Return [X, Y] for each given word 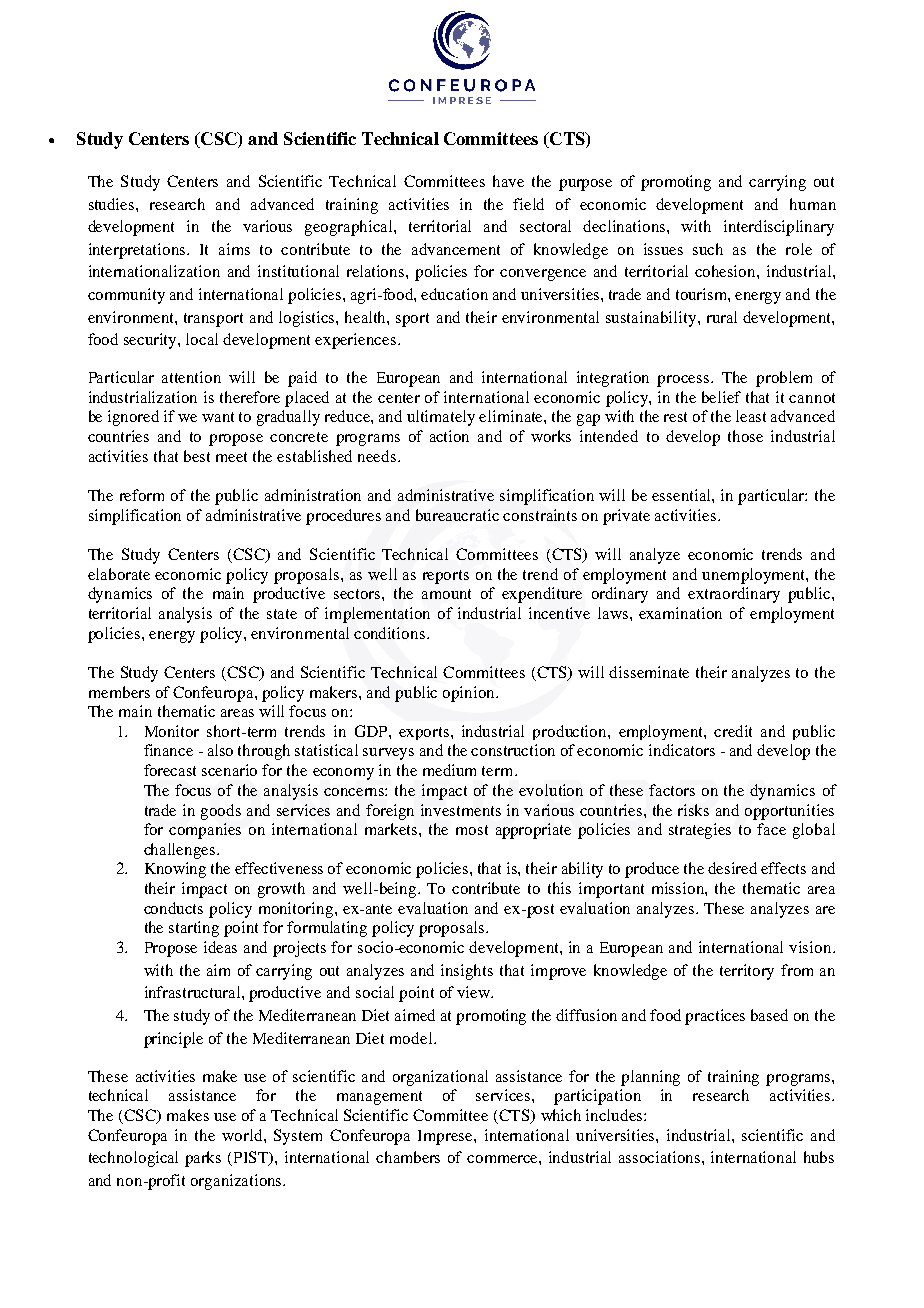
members [119, 692]
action [449, 436]
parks [203, 1159]
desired [732, 868]
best [197, 456]
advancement [456, 249]
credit [733, 731]
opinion [470, 694]
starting [194, 929]
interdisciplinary [779, 228]
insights [467, 972]
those [745, 436]
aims [234, 249]
